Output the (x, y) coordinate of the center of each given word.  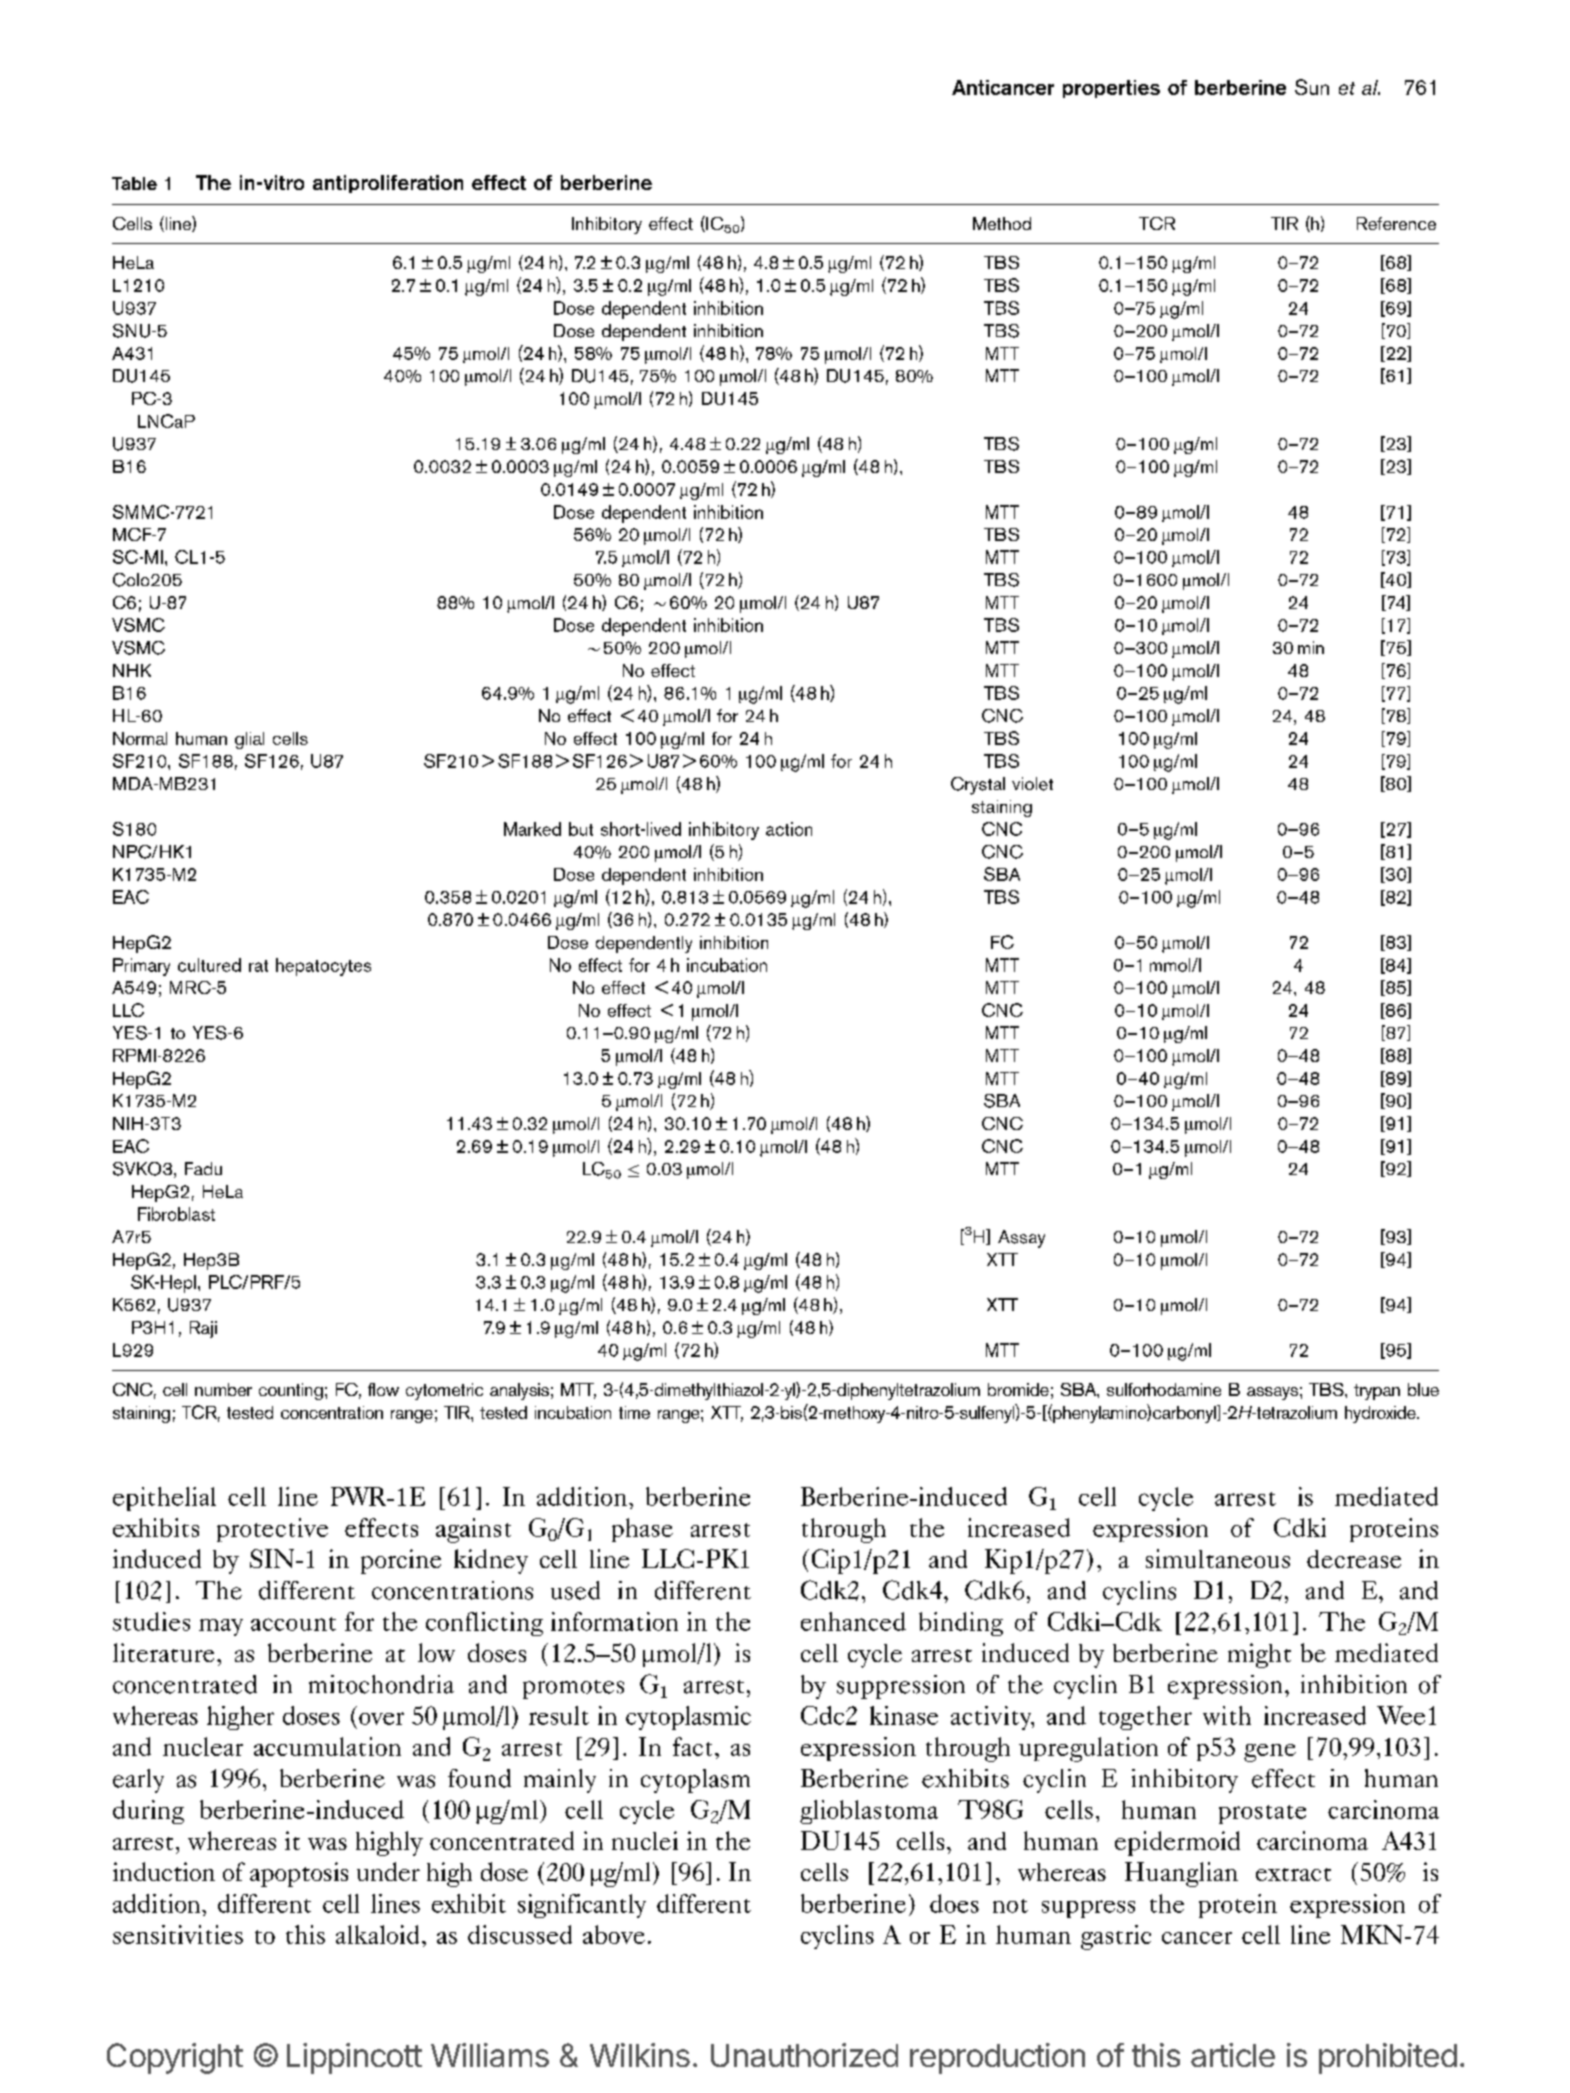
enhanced (853, 1621)
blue (1423, 1389)
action (789, 829)
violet (1032, 784)
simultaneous (1218, 1558)
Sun (1312, 87)
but (581, 829)
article (1233, 2055)
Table (134, 183)
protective (272, 1530)
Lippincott (354, 2058)
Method (1002, 223)
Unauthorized (804, 2055)
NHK (132, 670)
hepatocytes (323, 967)
